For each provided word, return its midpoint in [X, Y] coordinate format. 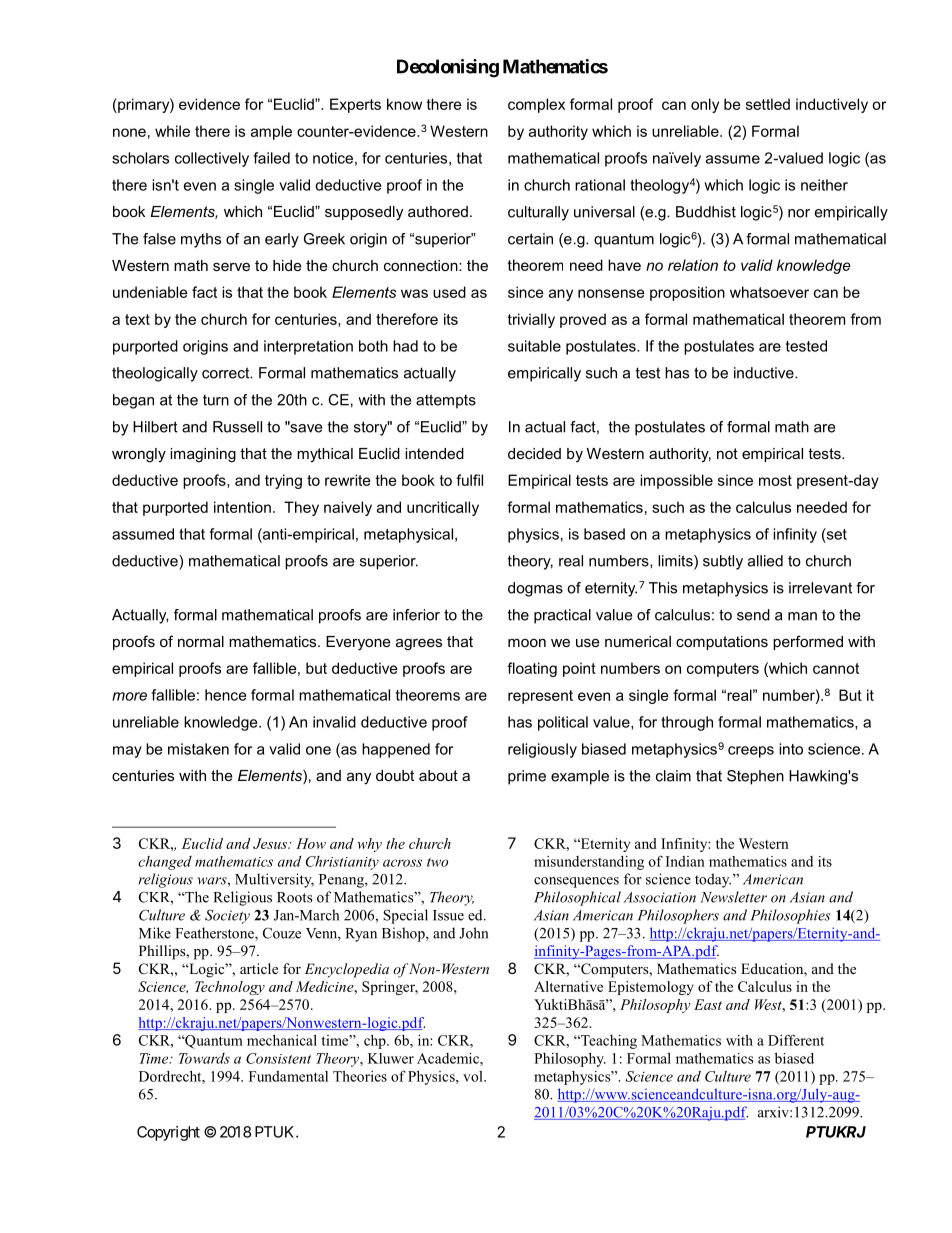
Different [796, 1040]
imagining [203, 455]
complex [536, 105]
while [172, 131]
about [438, 775]
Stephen [755, 777]
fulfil [469, 480]
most [775, 480]
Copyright [168, 1133]
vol [474, 1076]
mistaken [198, 749]
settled [768, 104]
